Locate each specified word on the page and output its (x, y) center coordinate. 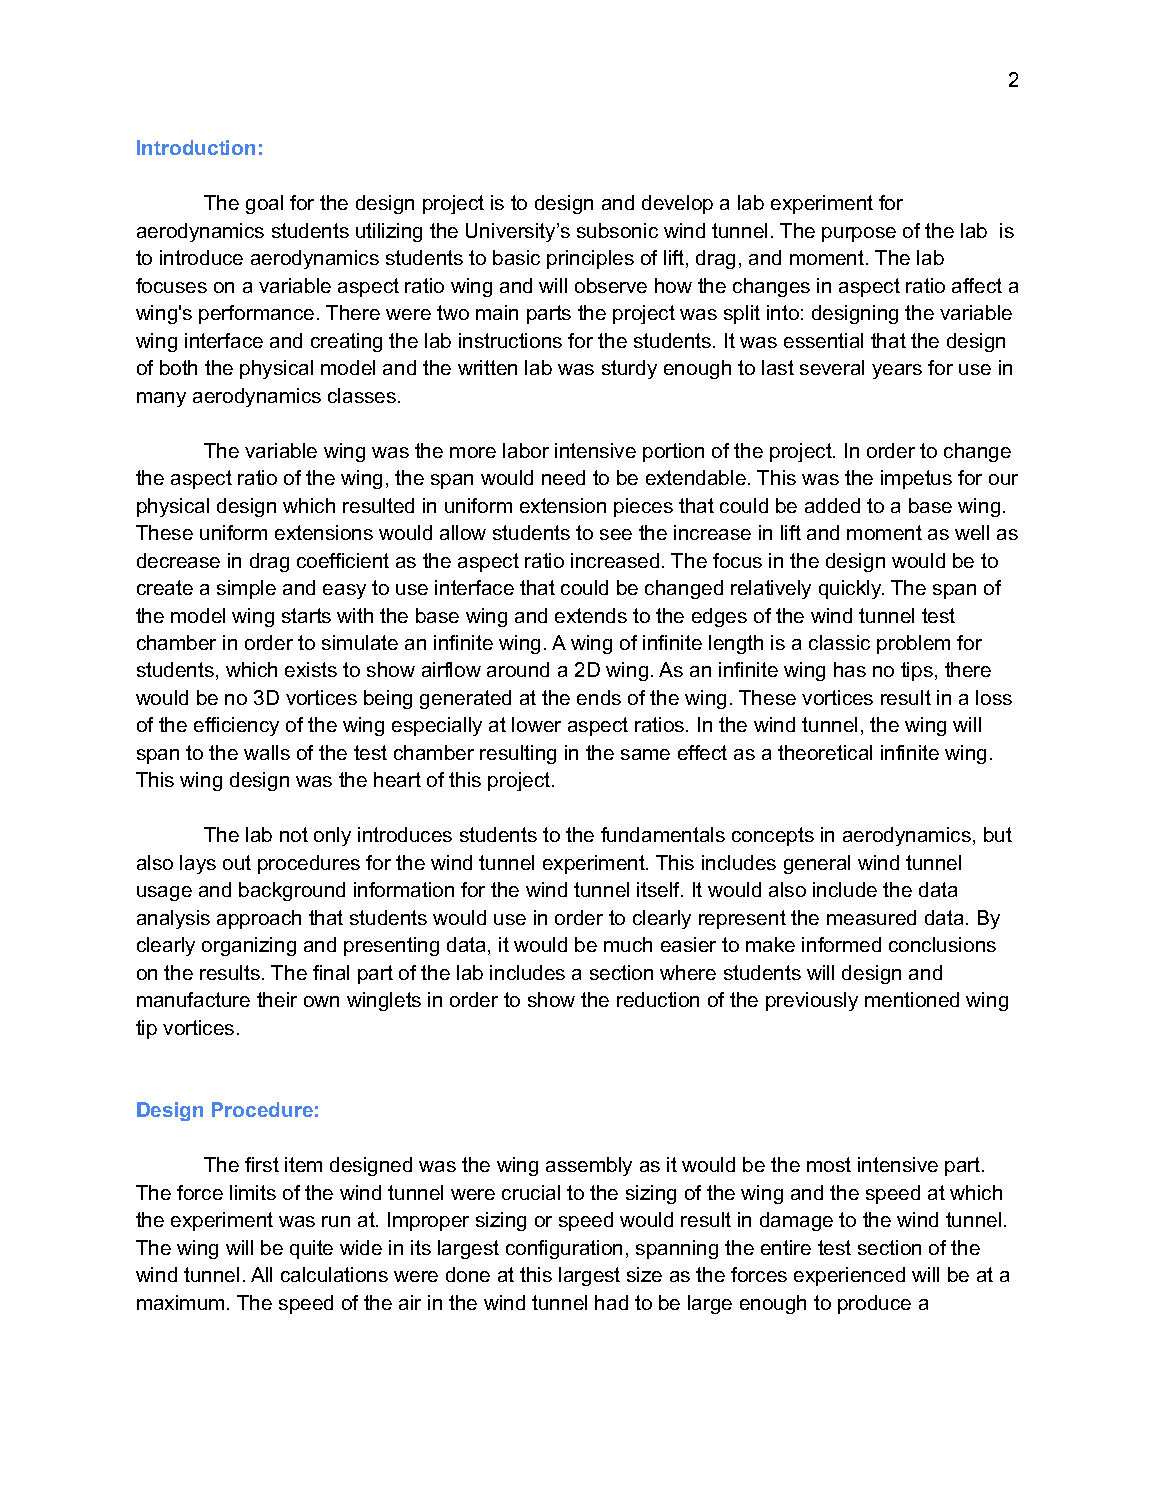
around (518, 669)
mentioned (912, 999)
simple (246, 589)
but (998, 834)
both (178, 367)
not (294, 834)
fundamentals (663, 834)
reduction (658, 999)
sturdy (629, 369)
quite (311, 1249)
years (897, 371)
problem (913, 644)
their (277, 999)
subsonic (617, 230)
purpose (859, 234)
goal (264, 204)
